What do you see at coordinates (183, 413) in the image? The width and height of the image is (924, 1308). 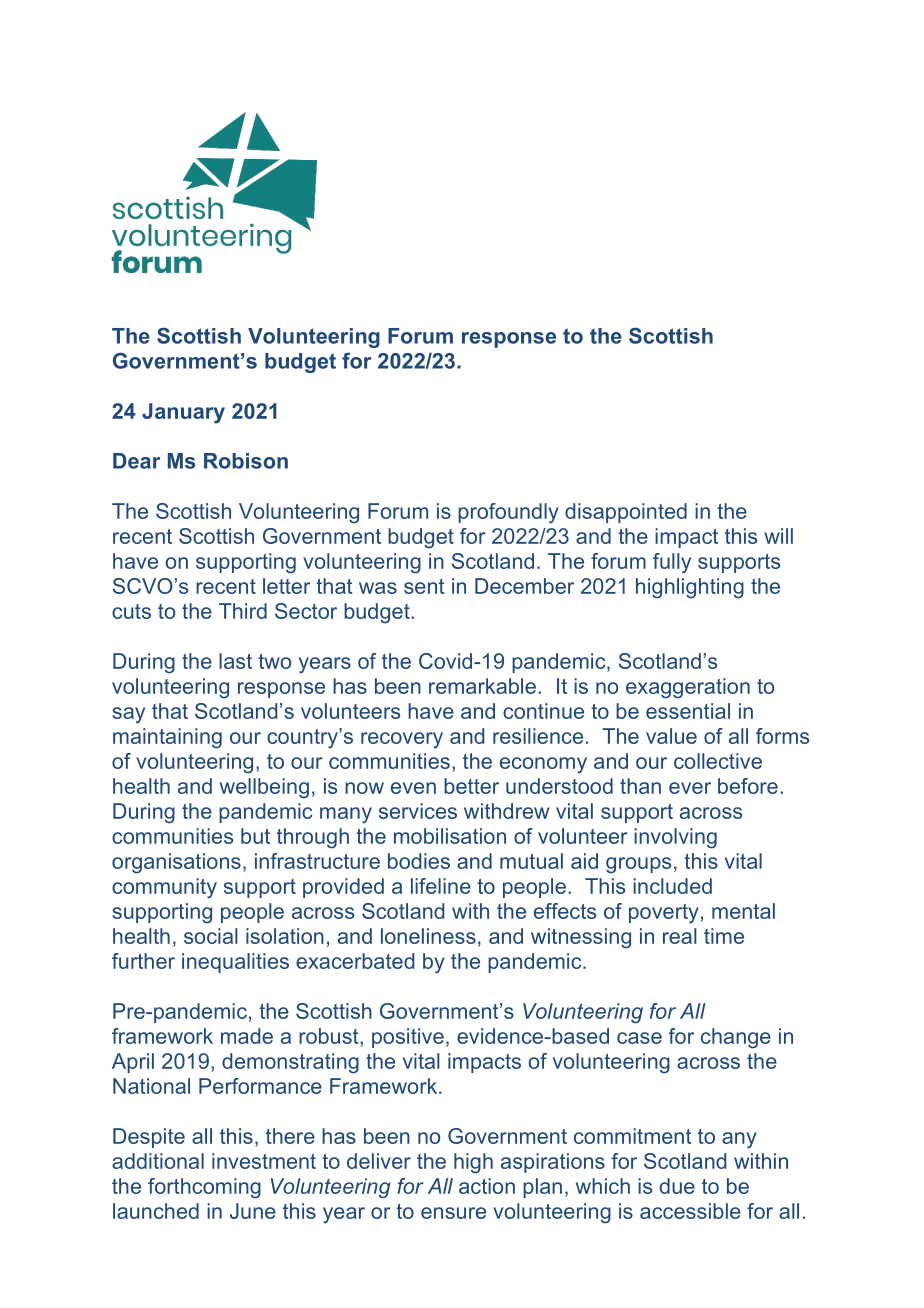 I see `January` at bounding box center [183, 413].
